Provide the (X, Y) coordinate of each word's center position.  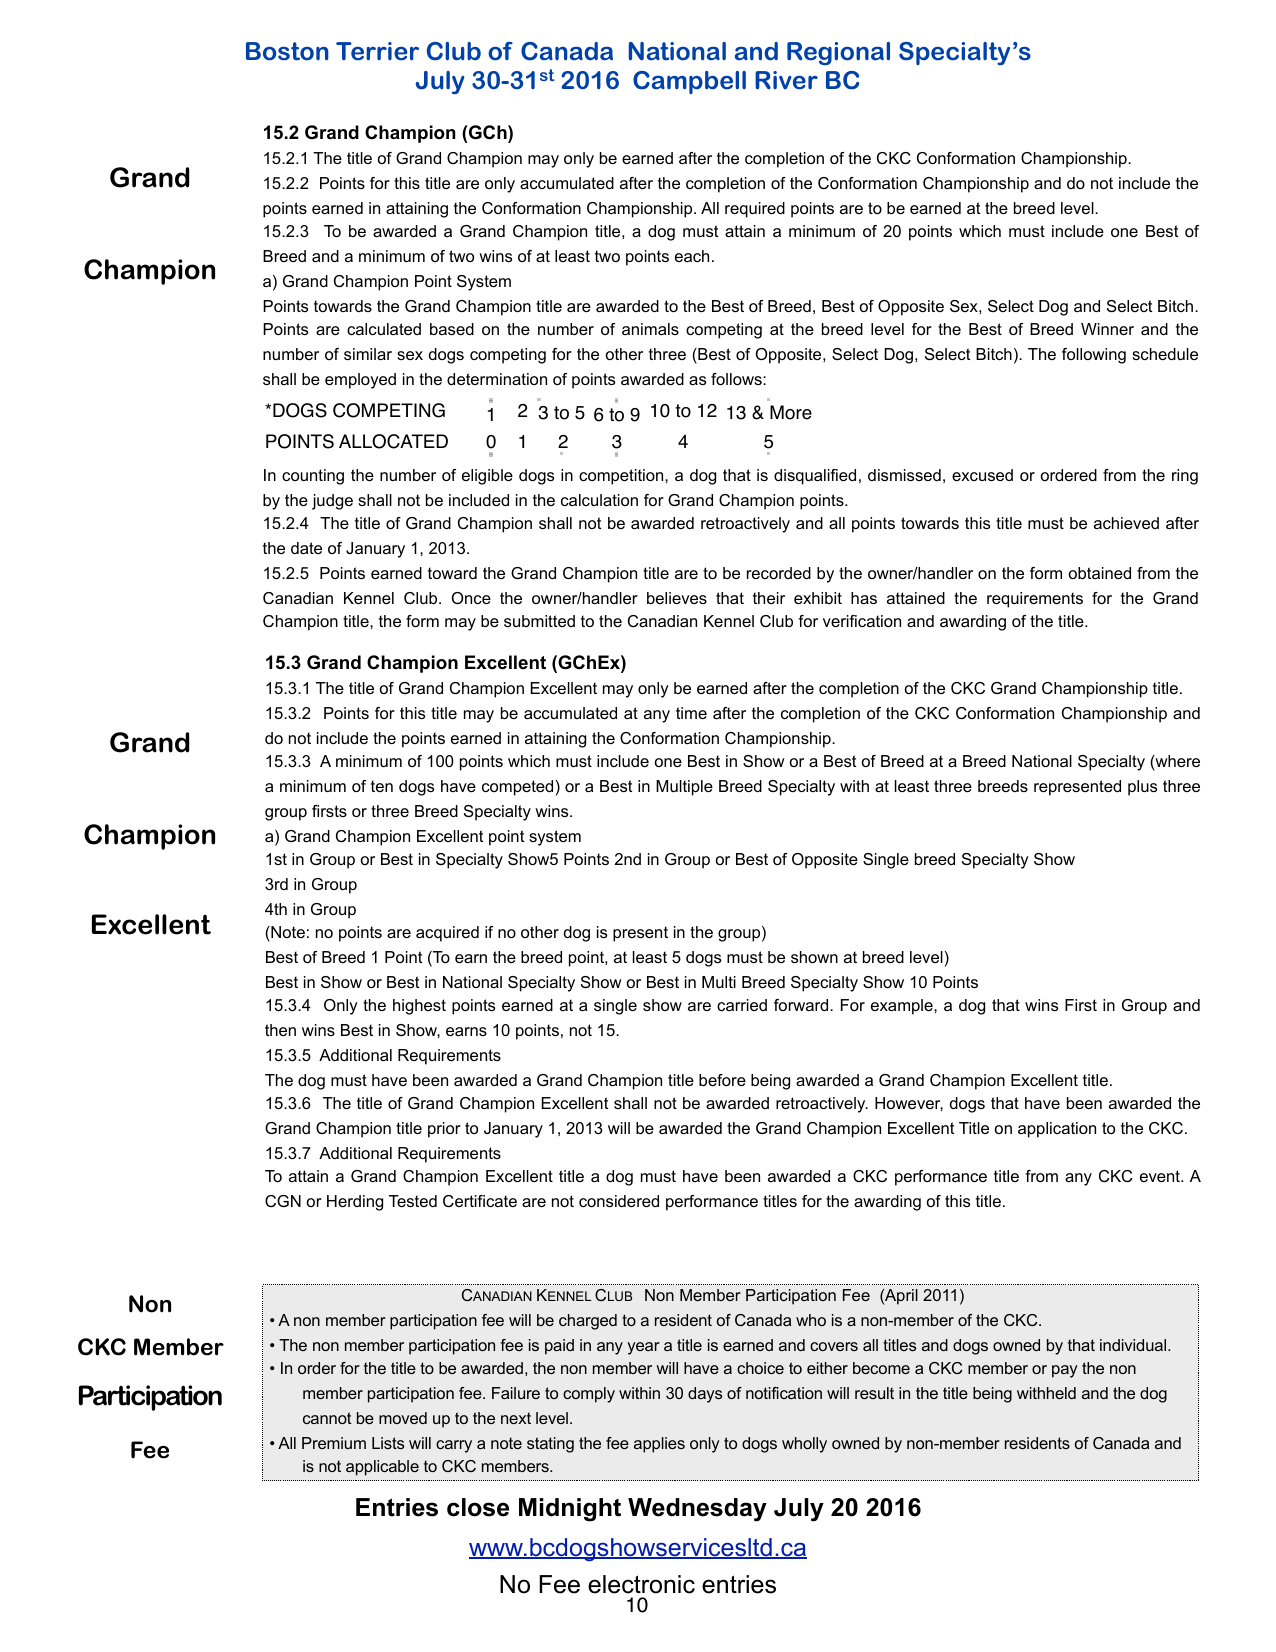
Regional (838, 53)
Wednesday (697, 1510)
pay (1064, 1371)
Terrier (377, 51)
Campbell (689, 82)
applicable (382, 1468)
